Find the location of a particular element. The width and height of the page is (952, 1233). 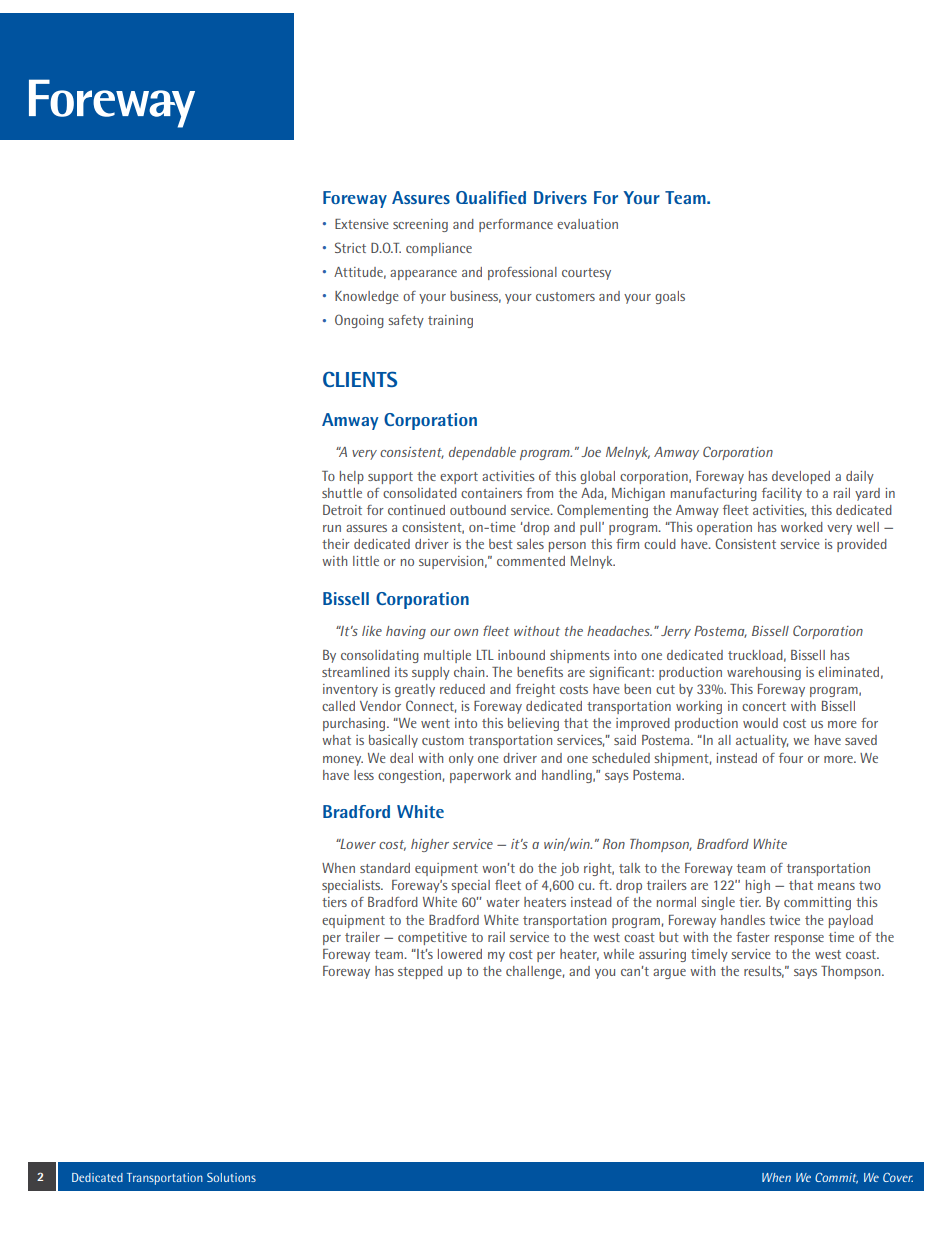

goals is located at coordinates (670, 297).
